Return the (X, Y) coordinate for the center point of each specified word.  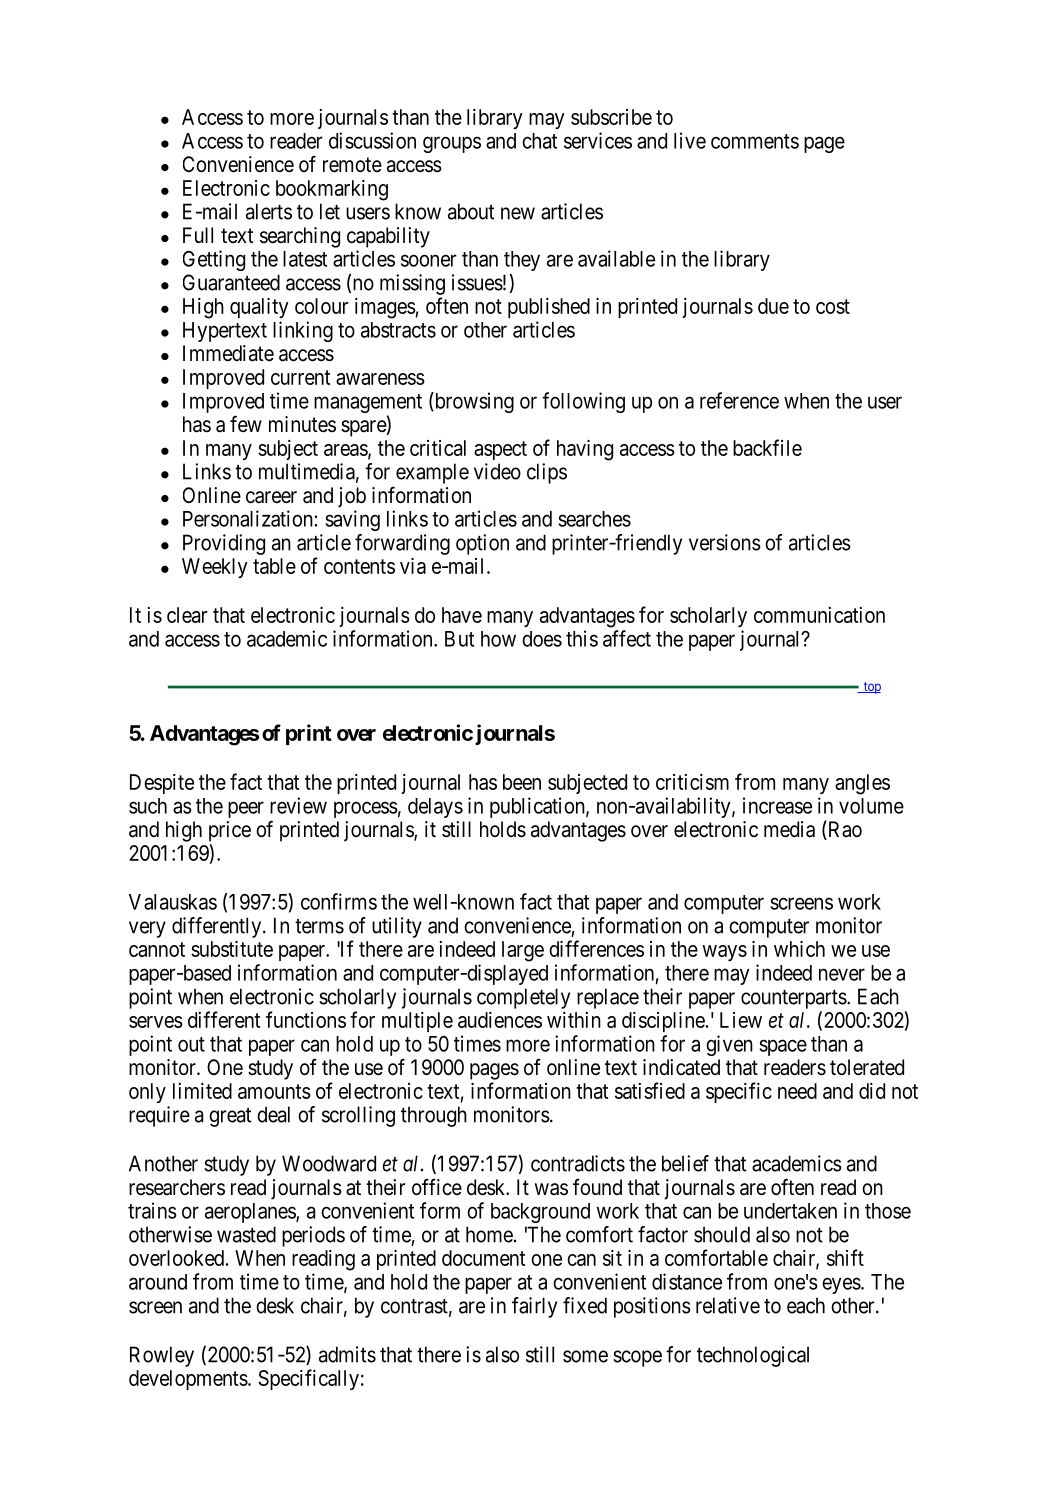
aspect (500, 450)
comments (755, 141)
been (522, 782)
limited (202, 1091)
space (783, 1047)
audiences (500, 1020)
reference (739, 400)
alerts (269, 211)
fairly (534, 1307)
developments (188, 1380)
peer (246, 809)
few (246, 423)
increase (777, 805)
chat (539, 141)
